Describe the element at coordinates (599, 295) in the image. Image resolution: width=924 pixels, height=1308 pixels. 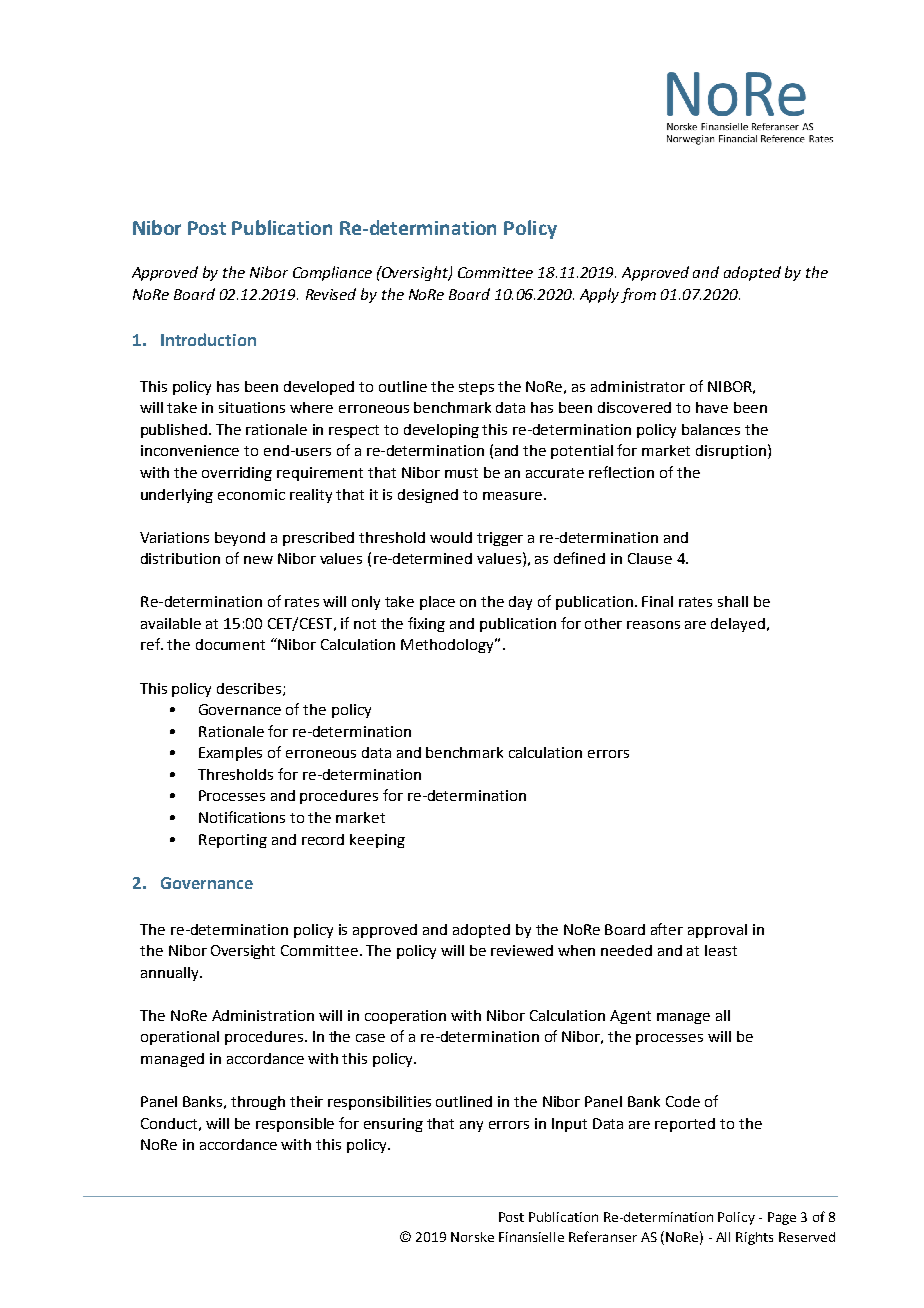
I see `Apply` at that location.
